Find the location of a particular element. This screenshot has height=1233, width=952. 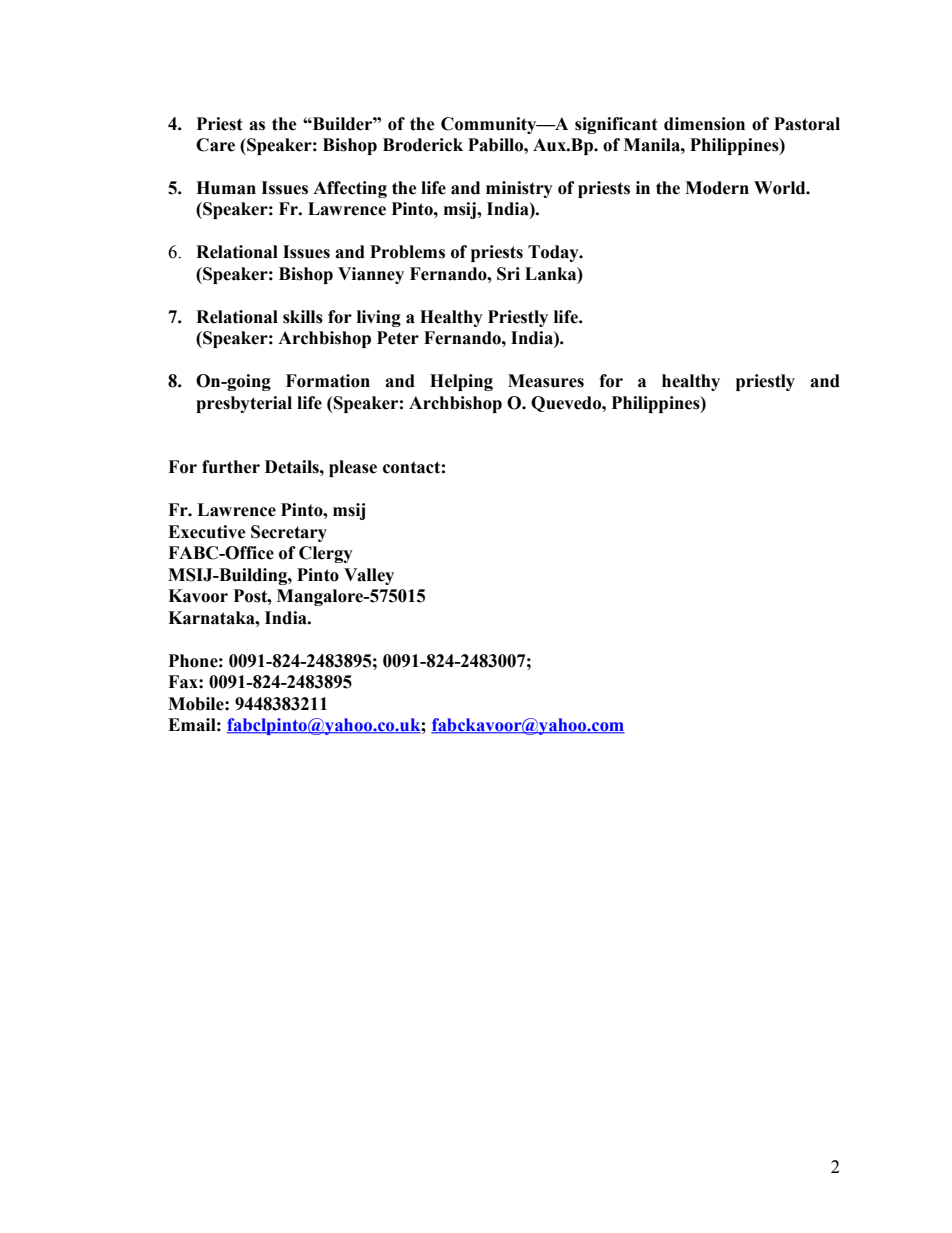

Clergy is located at coordinates (326, 554).
